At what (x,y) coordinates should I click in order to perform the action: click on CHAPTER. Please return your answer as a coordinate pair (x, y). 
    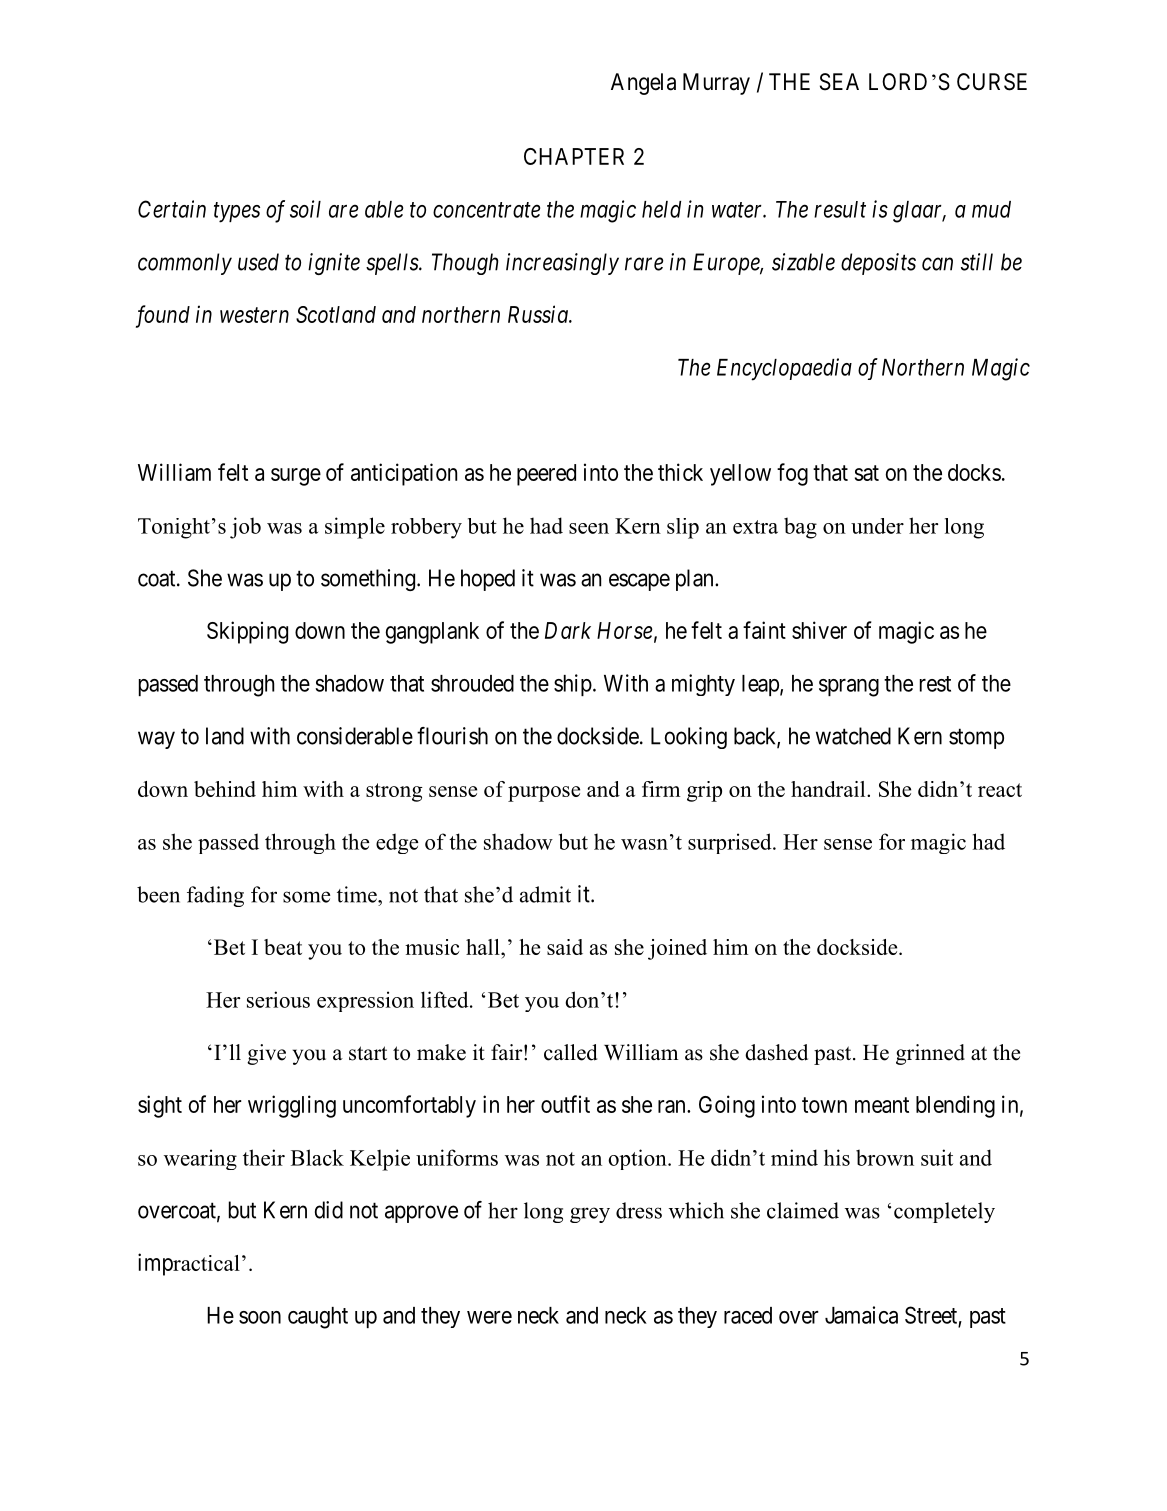
    Looking at the image, I should click on (574, 156).
